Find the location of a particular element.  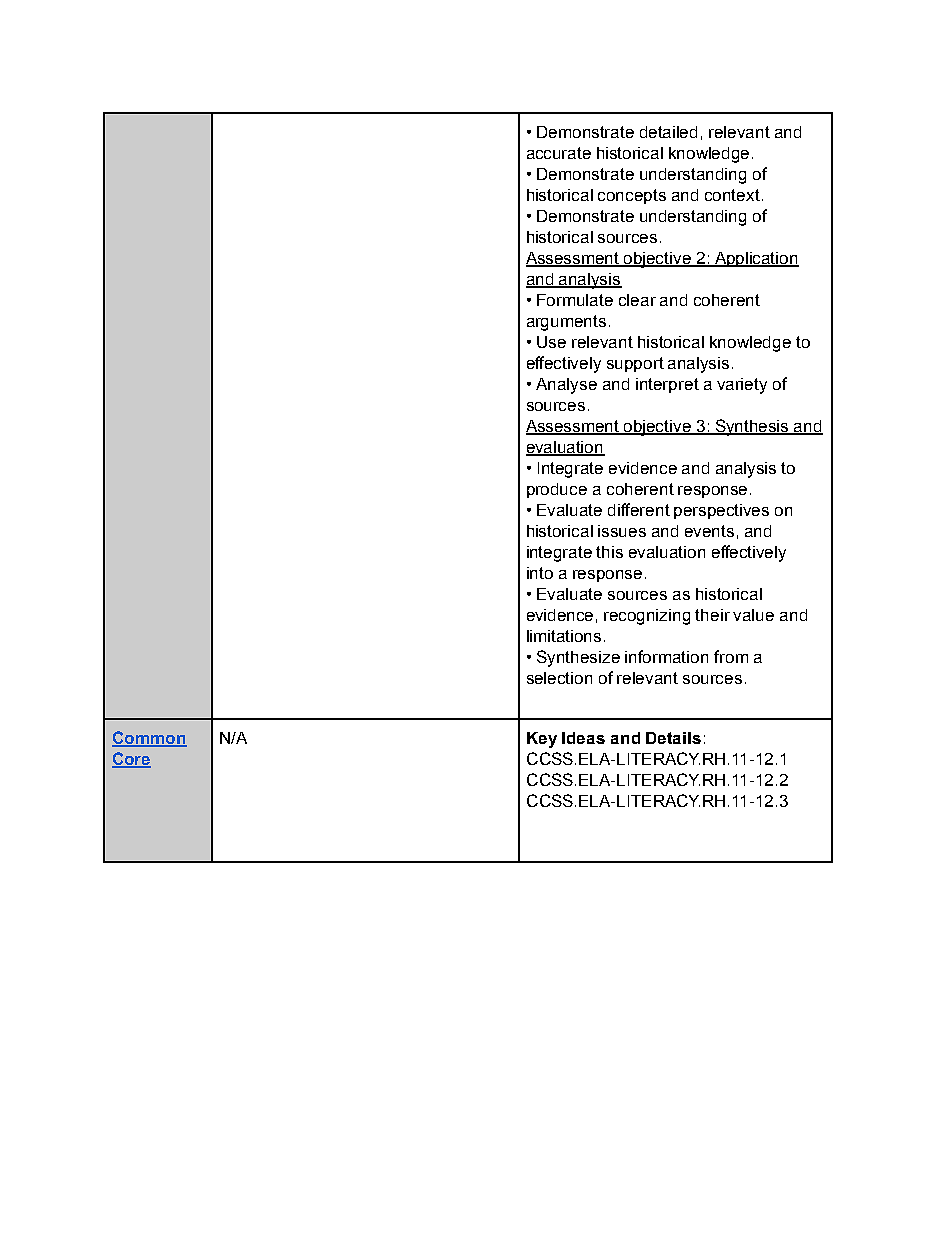

concepts is located at coordinates (632, 196).
